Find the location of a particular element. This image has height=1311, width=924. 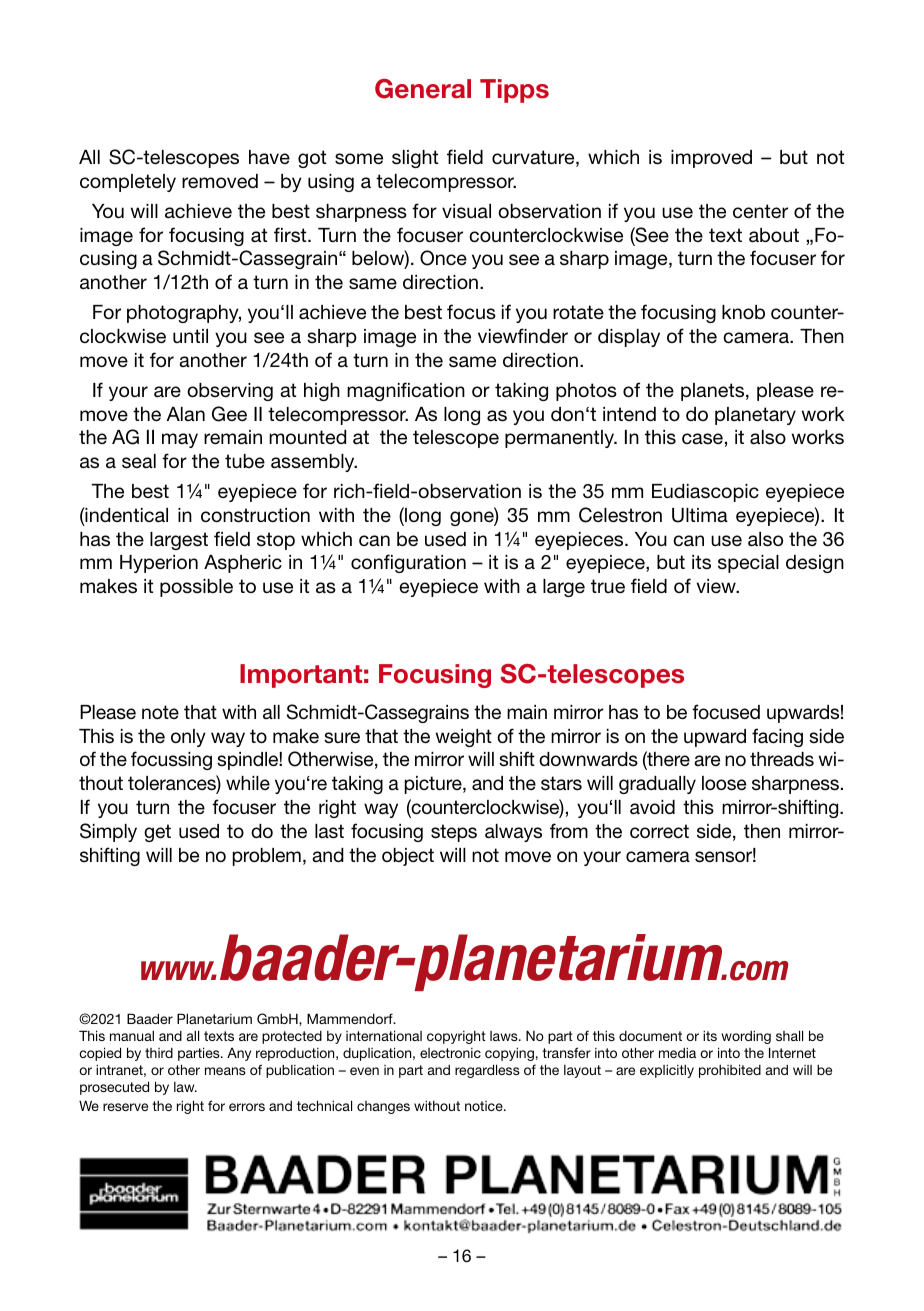

special is located at coordinates (748, 564).
